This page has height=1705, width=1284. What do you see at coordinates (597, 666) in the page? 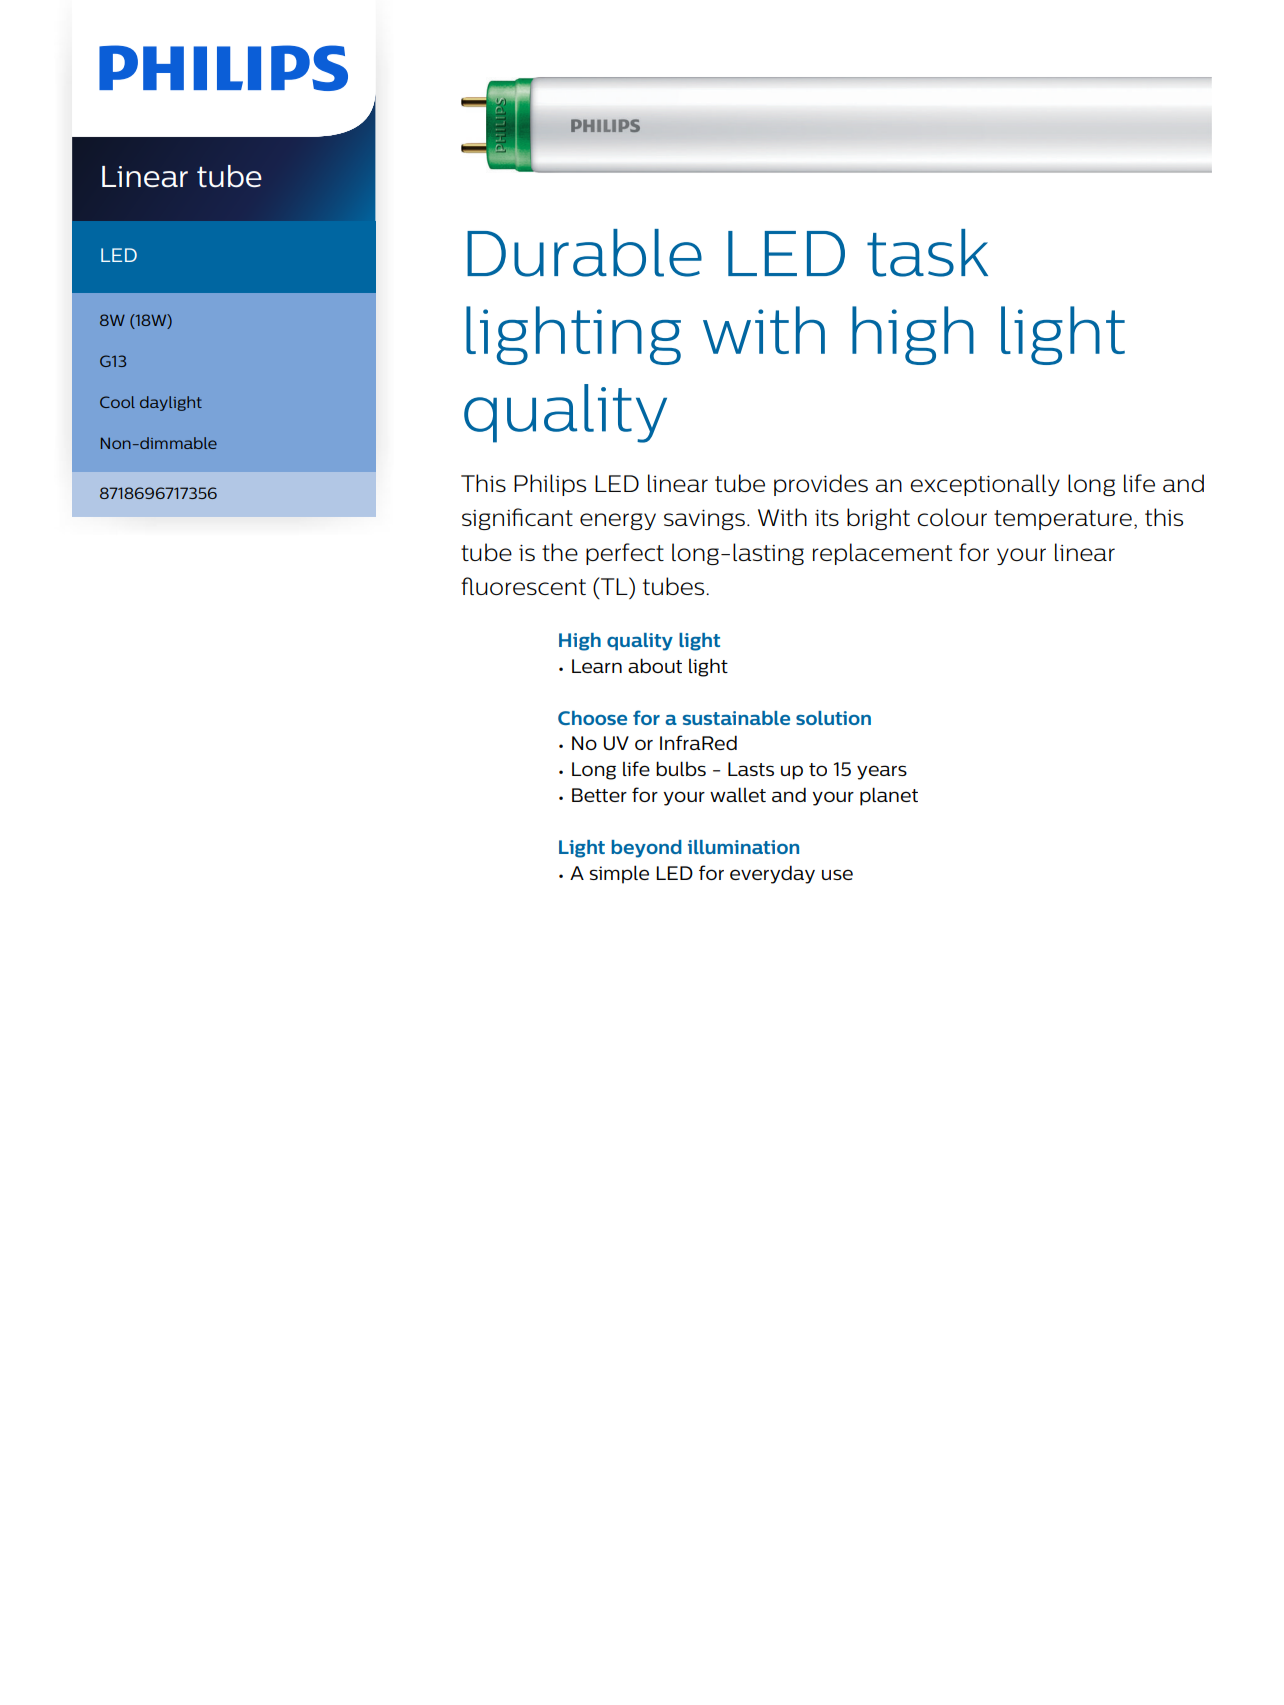
I see `Learn` at bounding box center [597, 666].
